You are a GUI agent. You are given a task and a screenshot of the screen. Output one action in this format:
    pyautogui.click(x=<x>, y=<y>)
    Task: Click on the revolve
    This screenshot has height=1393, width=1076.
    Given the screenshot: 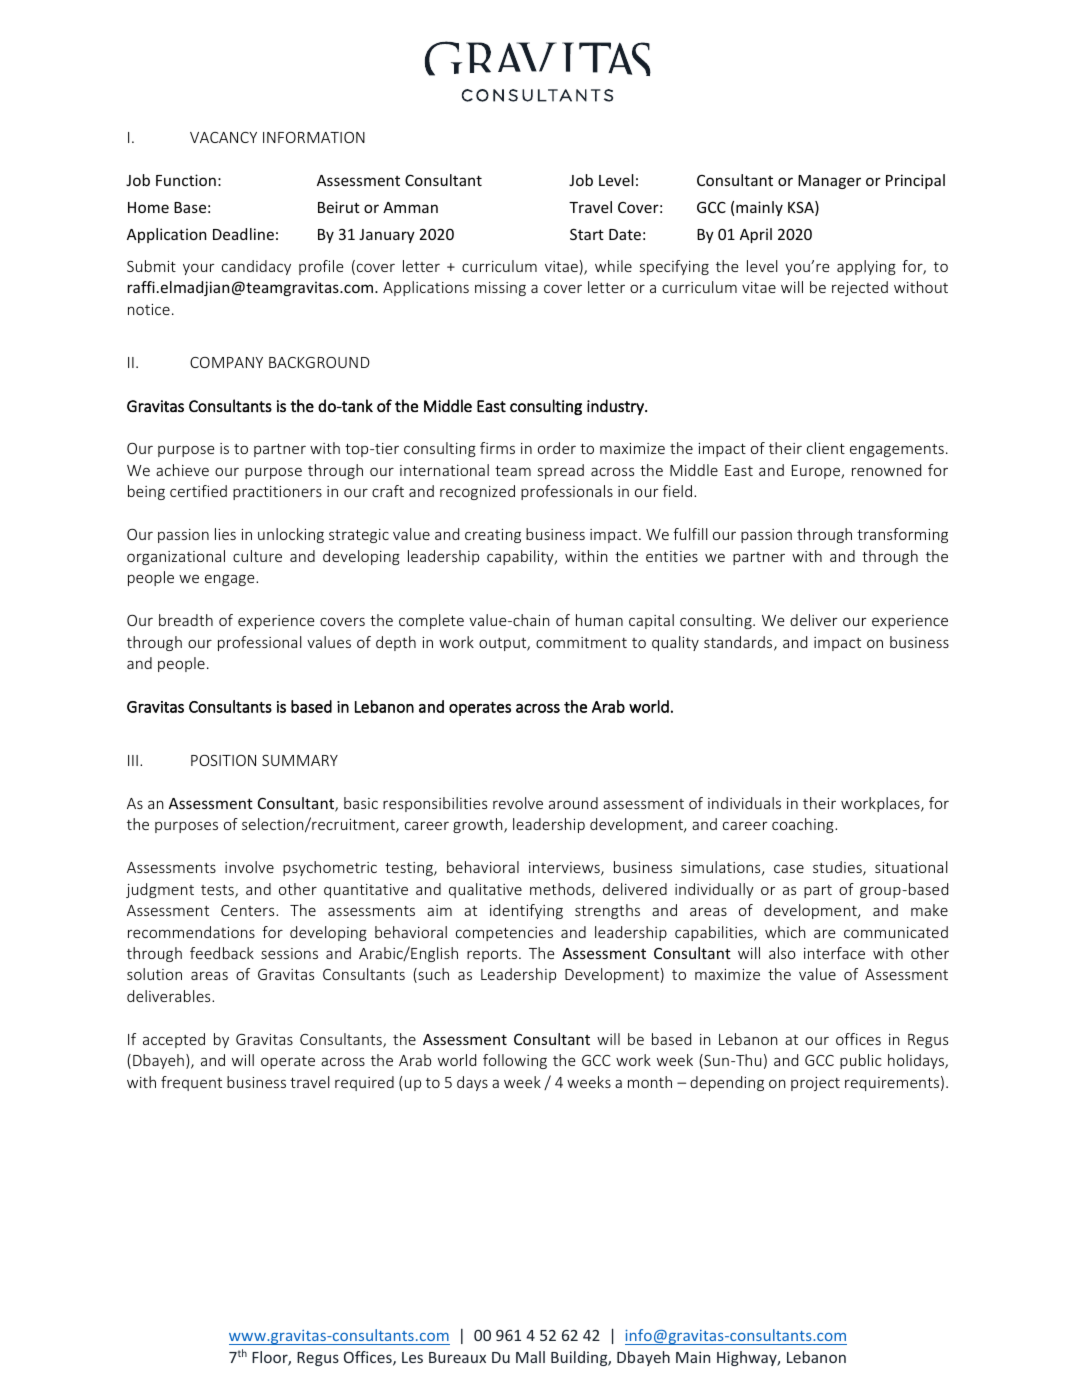 What is the action you would take?
    pyautogui.click(x=518, y=803)
